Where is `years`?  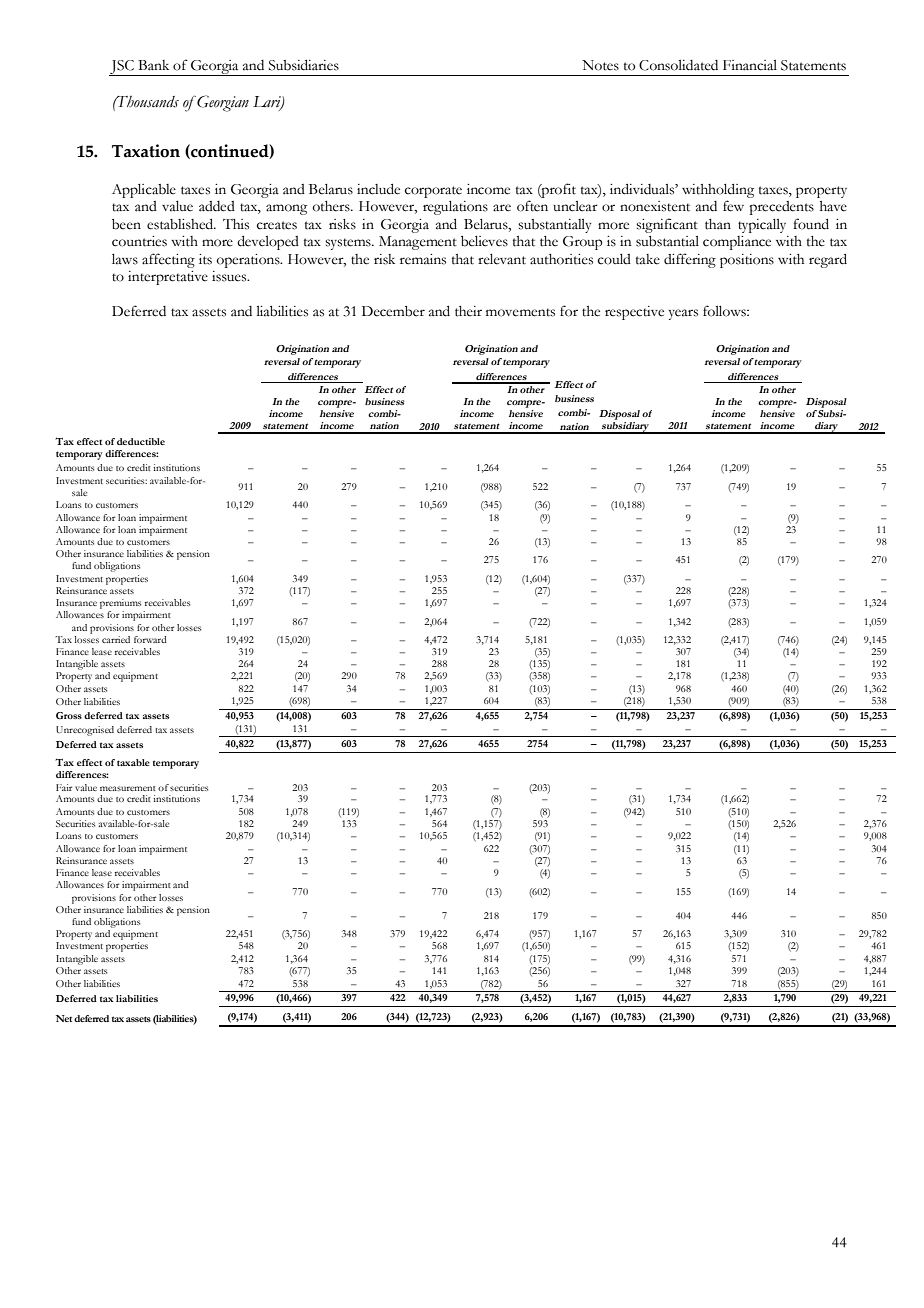 years is located at coordinates (683, 314).
